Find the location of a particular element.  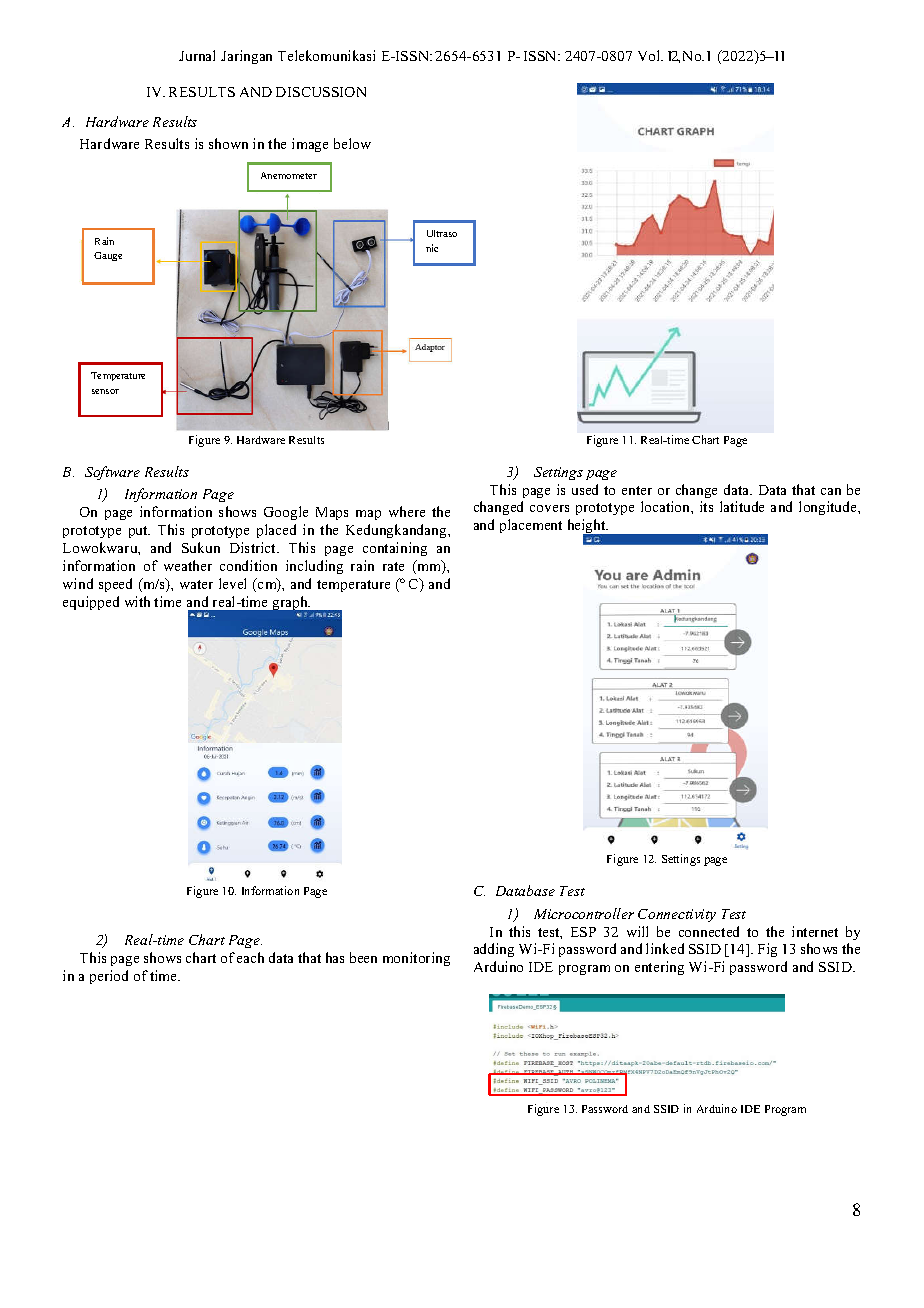

with is located at coordinates (137, 601).
